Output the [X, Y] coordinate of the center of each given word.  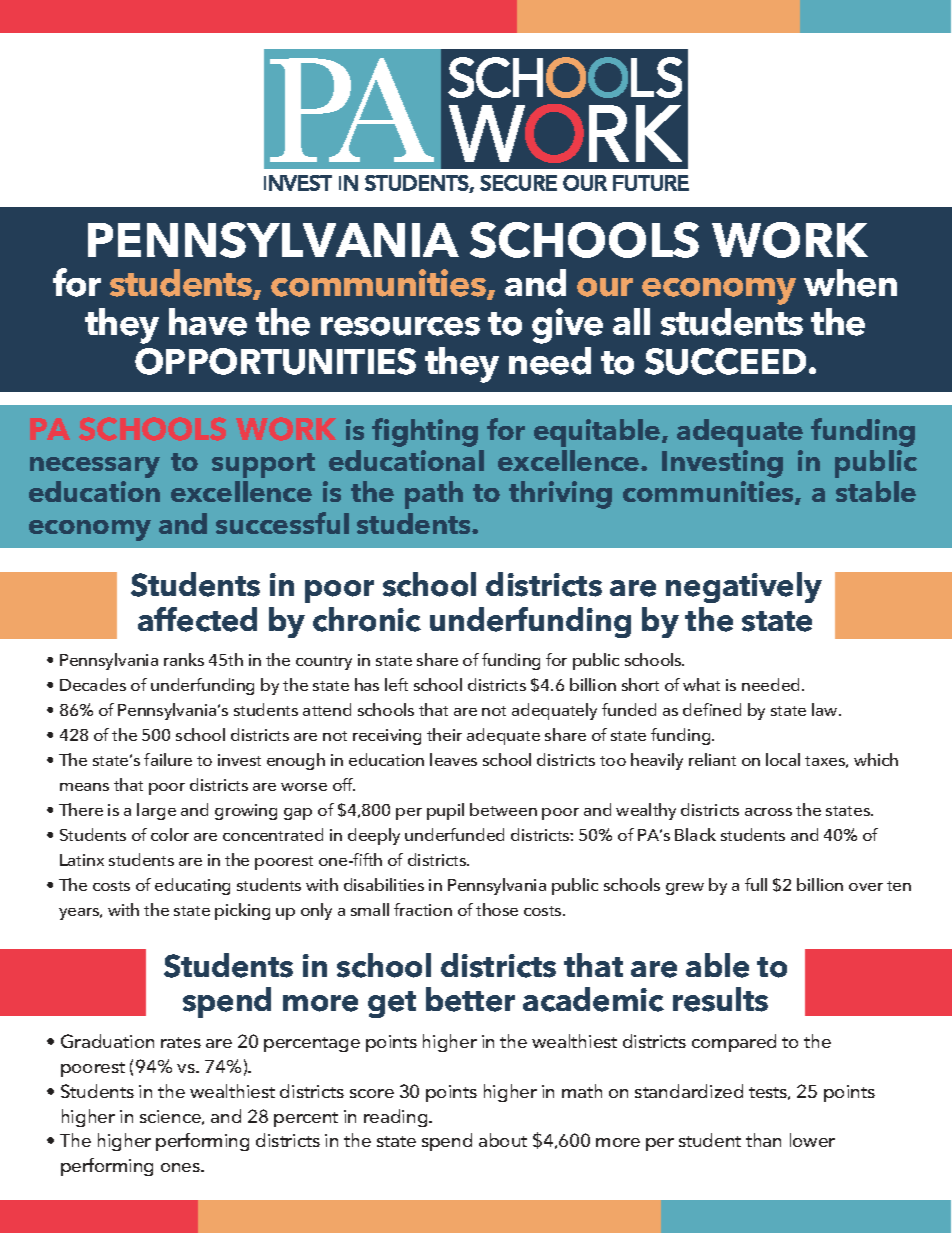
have [208, 322]
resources [400, 326]
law [826, 709]
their [444, 734]
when [850, 283]
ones [181, 1167]
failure [168, 759]
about [503, 1140]
